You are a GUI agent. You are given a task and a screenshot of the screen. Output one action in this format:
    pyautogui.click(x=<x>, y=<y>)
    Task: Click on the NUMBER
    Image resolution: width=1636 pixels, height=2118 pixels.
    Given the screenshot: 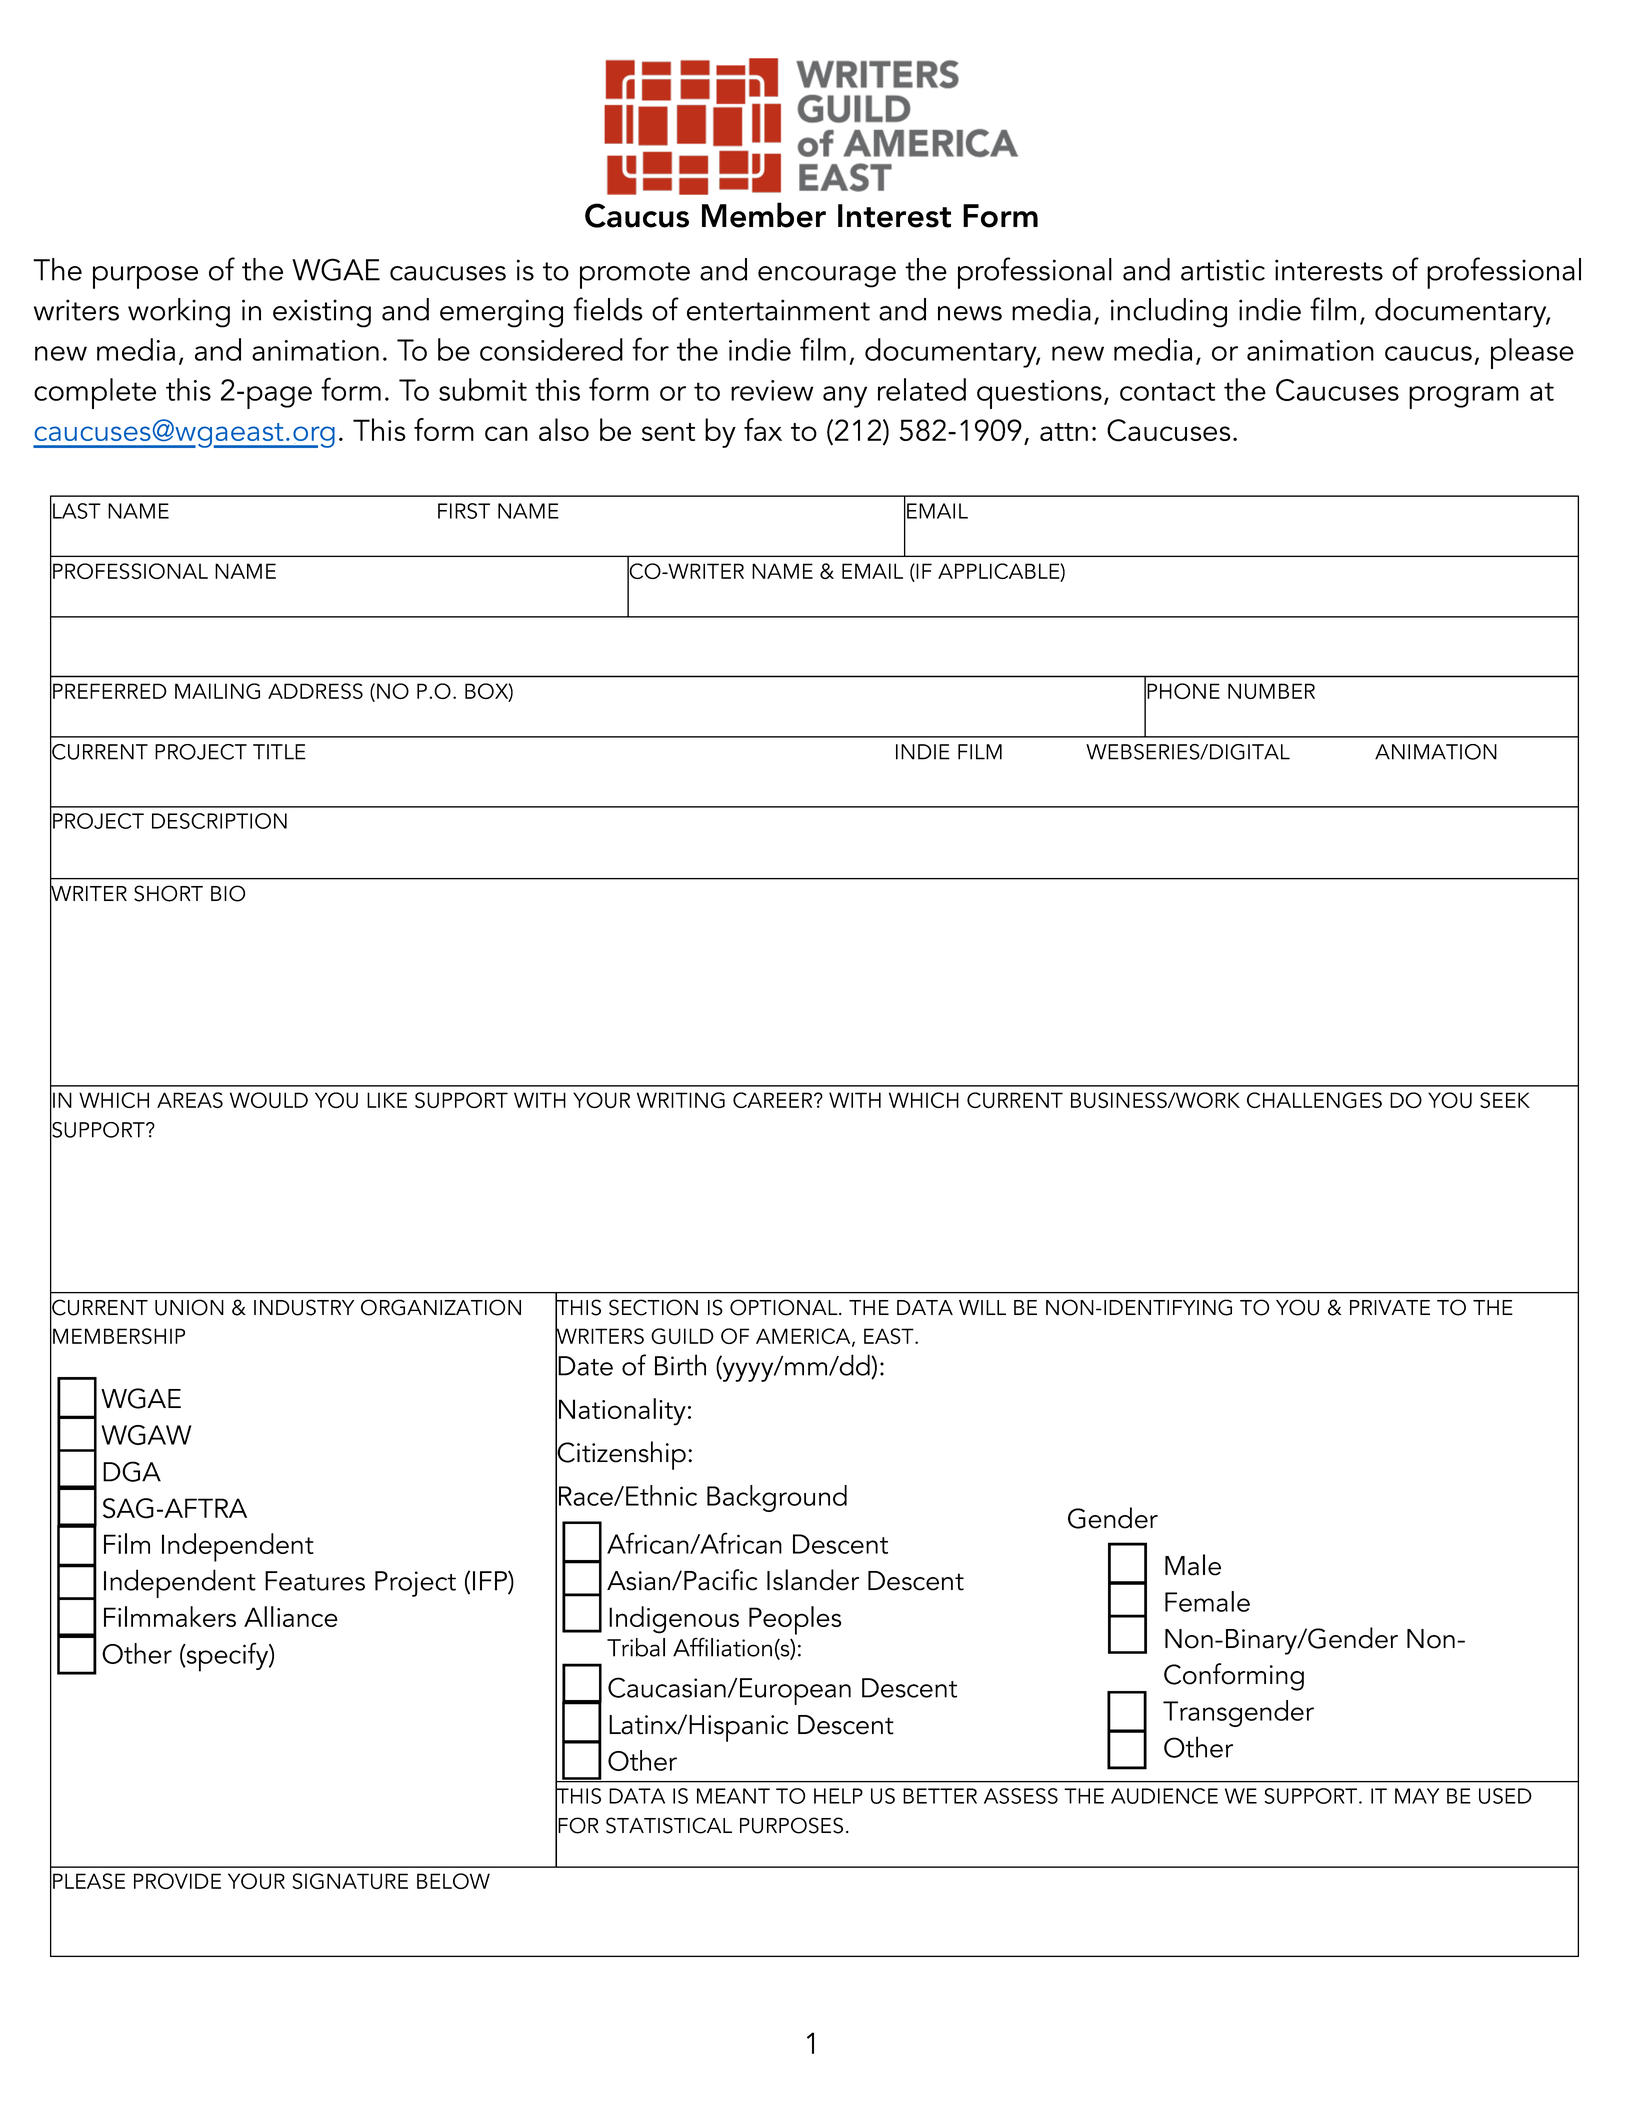 What is the action you would take?
    pyautogui.click(x=1271, y=691)
